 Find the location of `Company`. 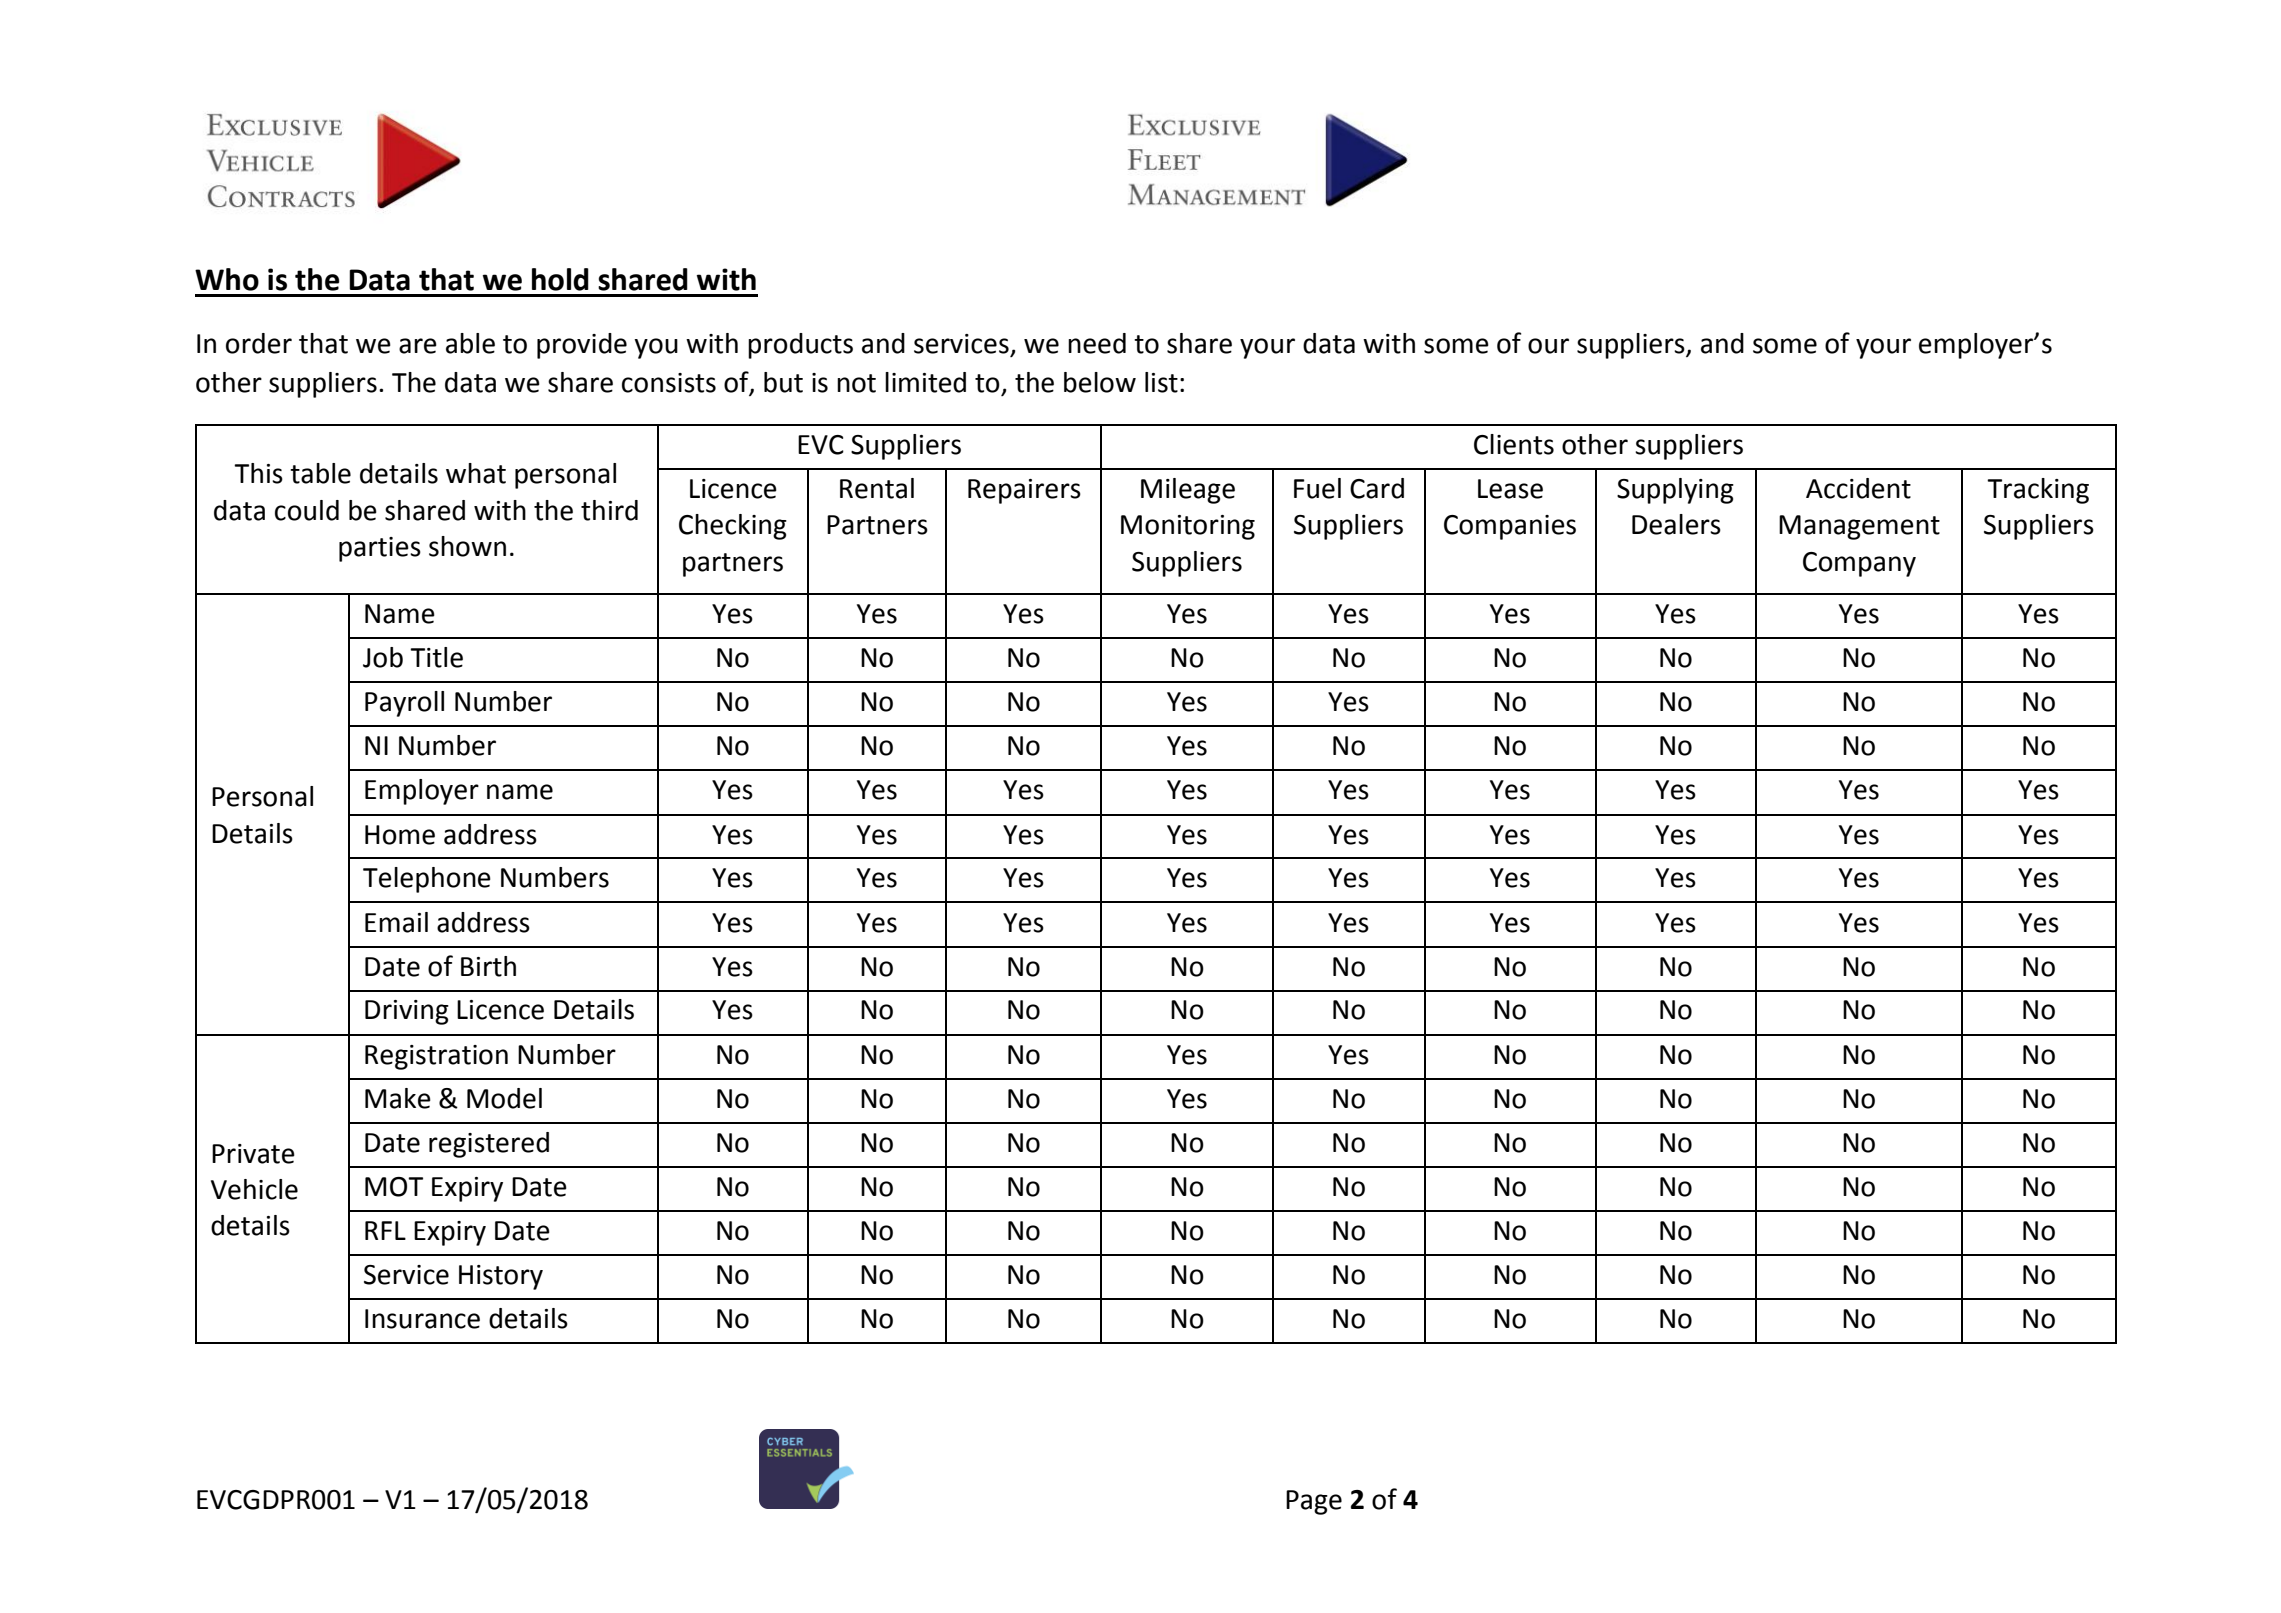

Company is located at coordinates (1859, 564).
